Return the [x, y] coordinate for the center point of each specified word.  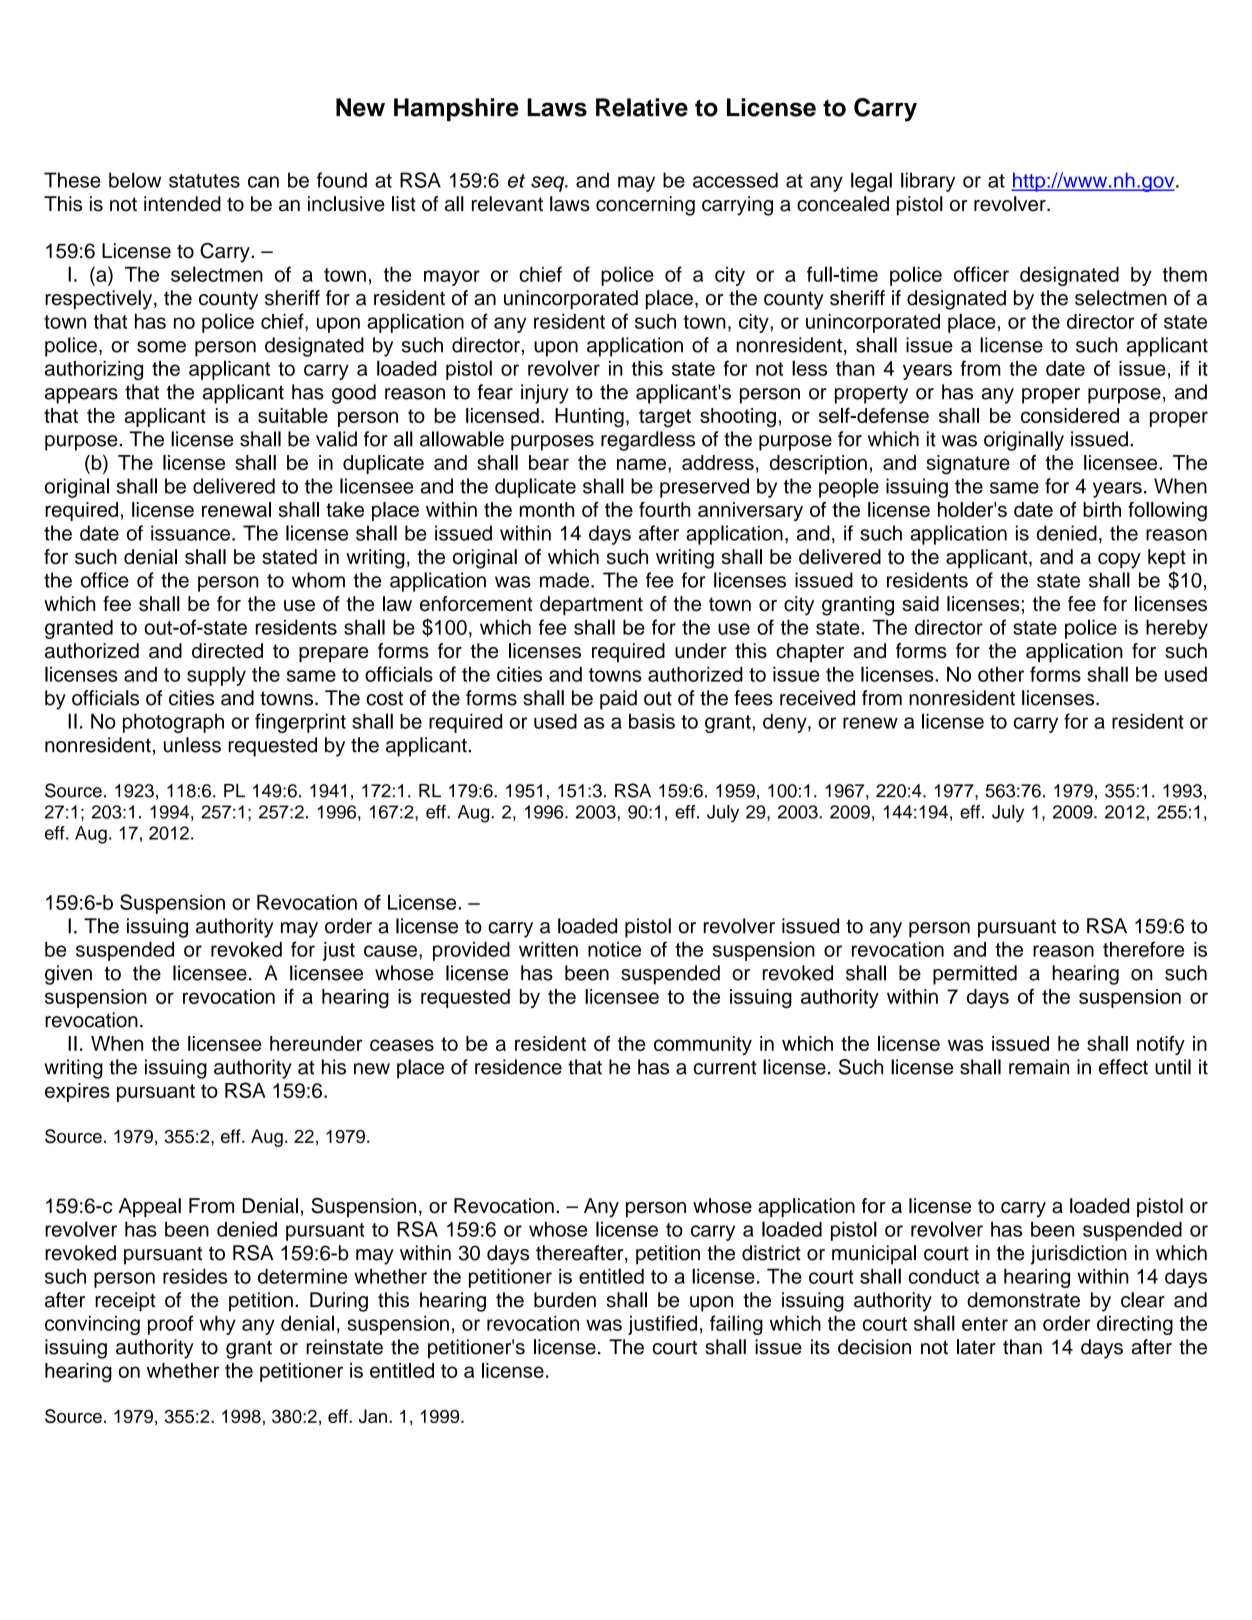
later [976, 1347]
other [1001, 674]
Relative [642, 107]
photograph [173, 723]
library [928, 182]
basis [652, 721]
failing [736, 1325]
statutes [204, 181]
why [218, 1325]
